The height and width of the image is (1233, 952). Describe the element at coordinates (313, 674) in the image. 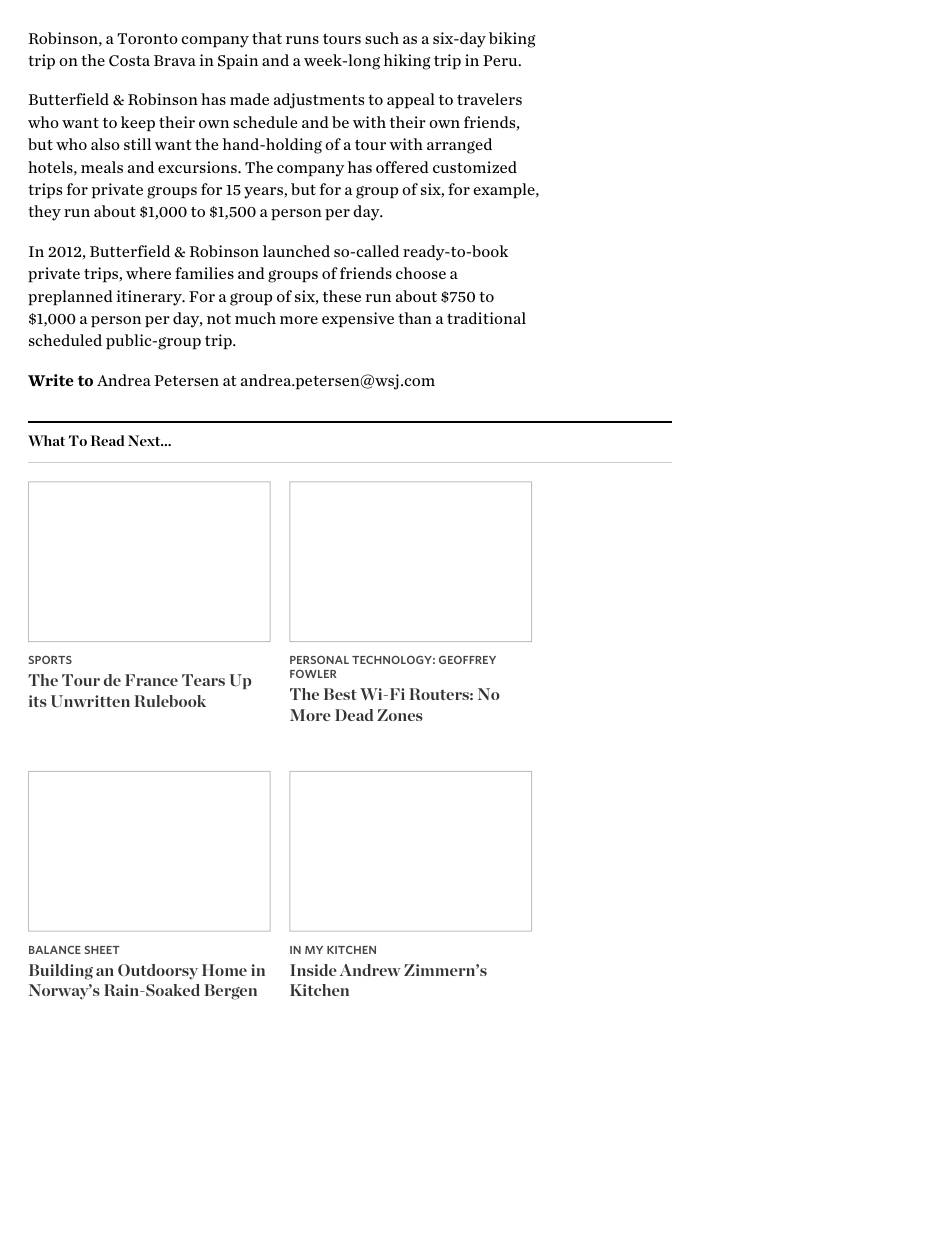

I see `FOWLER` at that location.
